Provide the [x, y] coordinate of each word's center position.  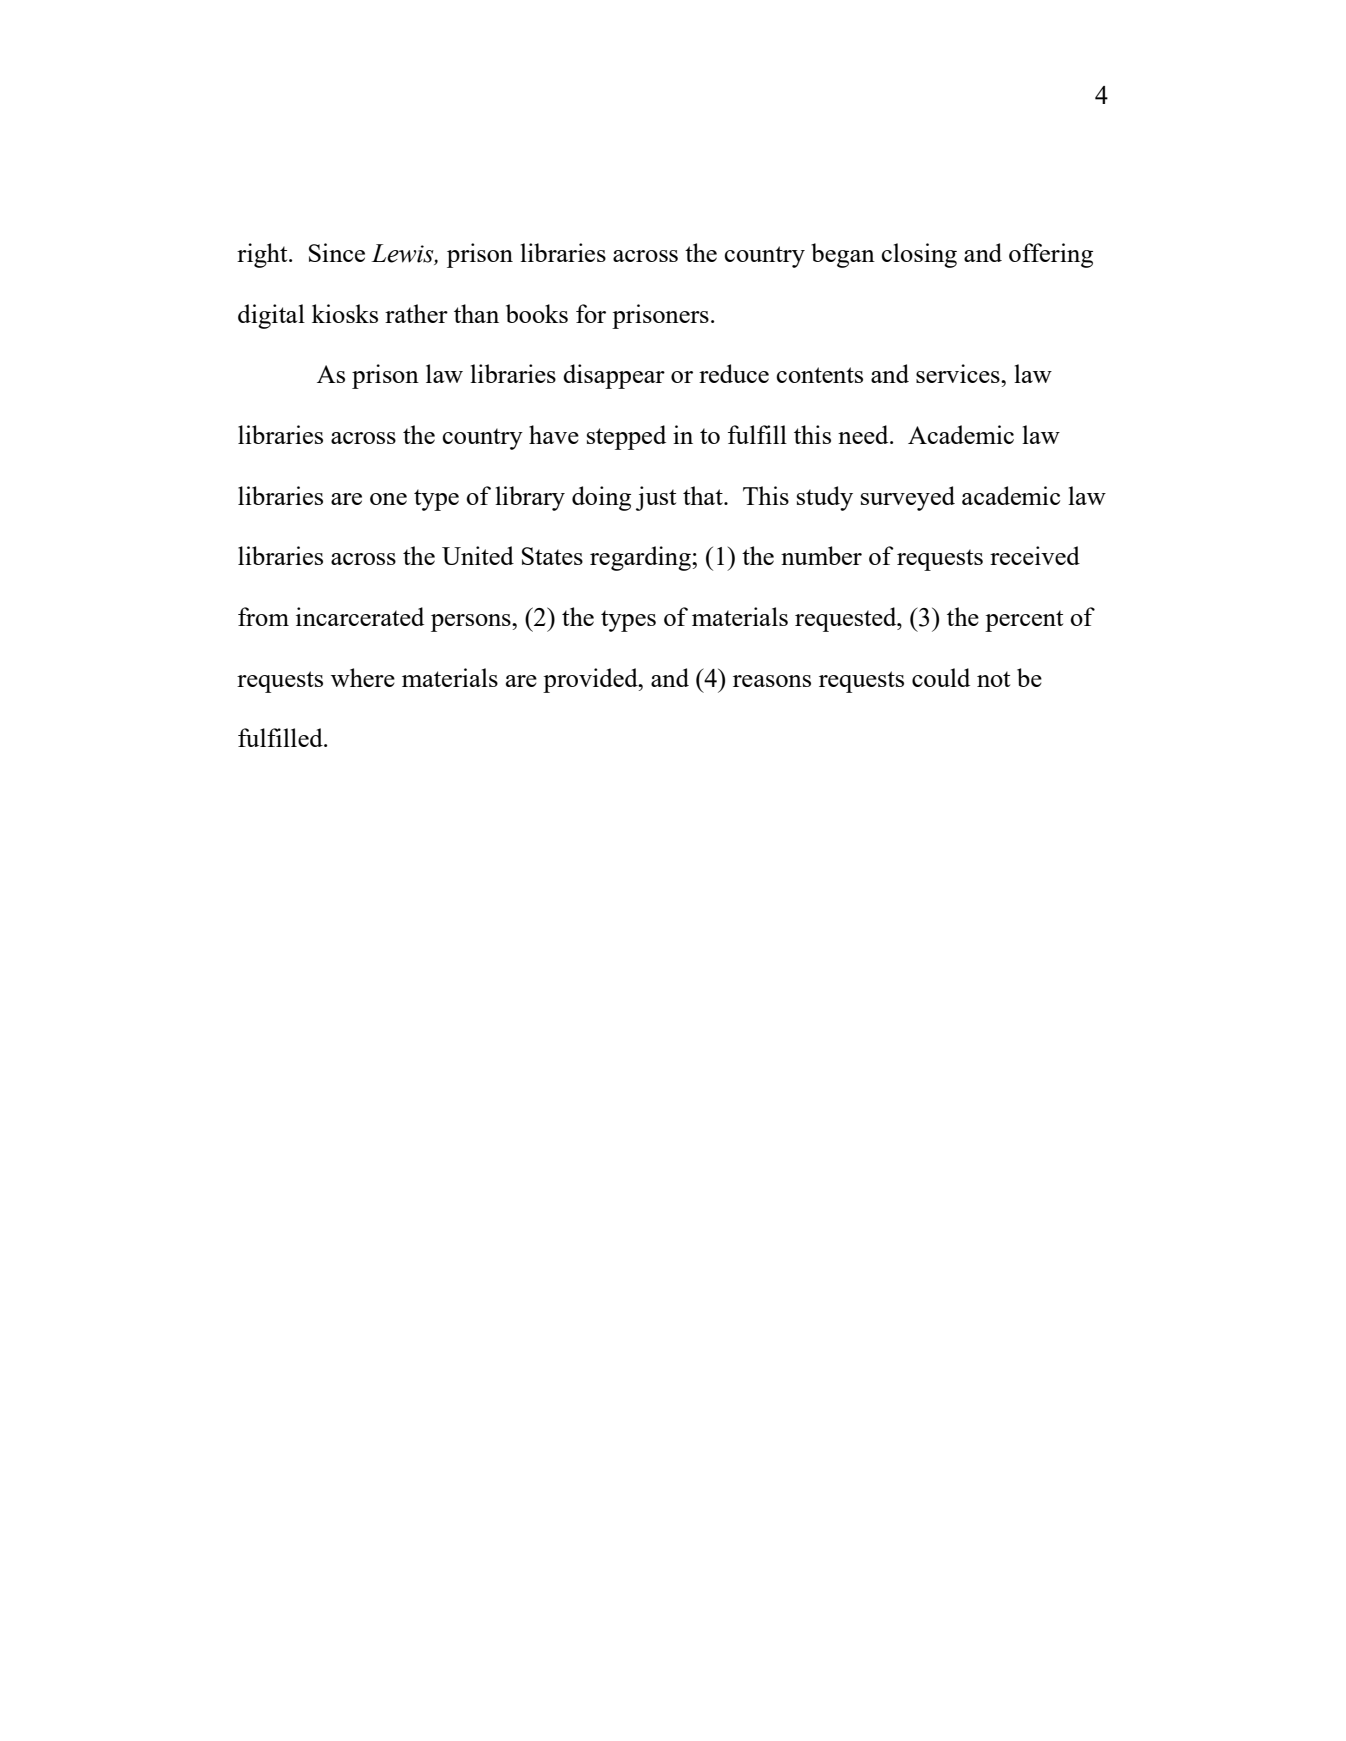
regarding [641, 558]
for [591, 313]
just [656, 498]
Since [337, 252]
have [554, 434]
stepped [626, 437]
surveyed [908, 498]
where [363, 677]
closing [919, 255]
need [864, 434]
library [530, 498]
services [959, 373]
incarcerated [360, 616]
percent [1024, 621]
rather [416, 313]
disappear [614, 376]
